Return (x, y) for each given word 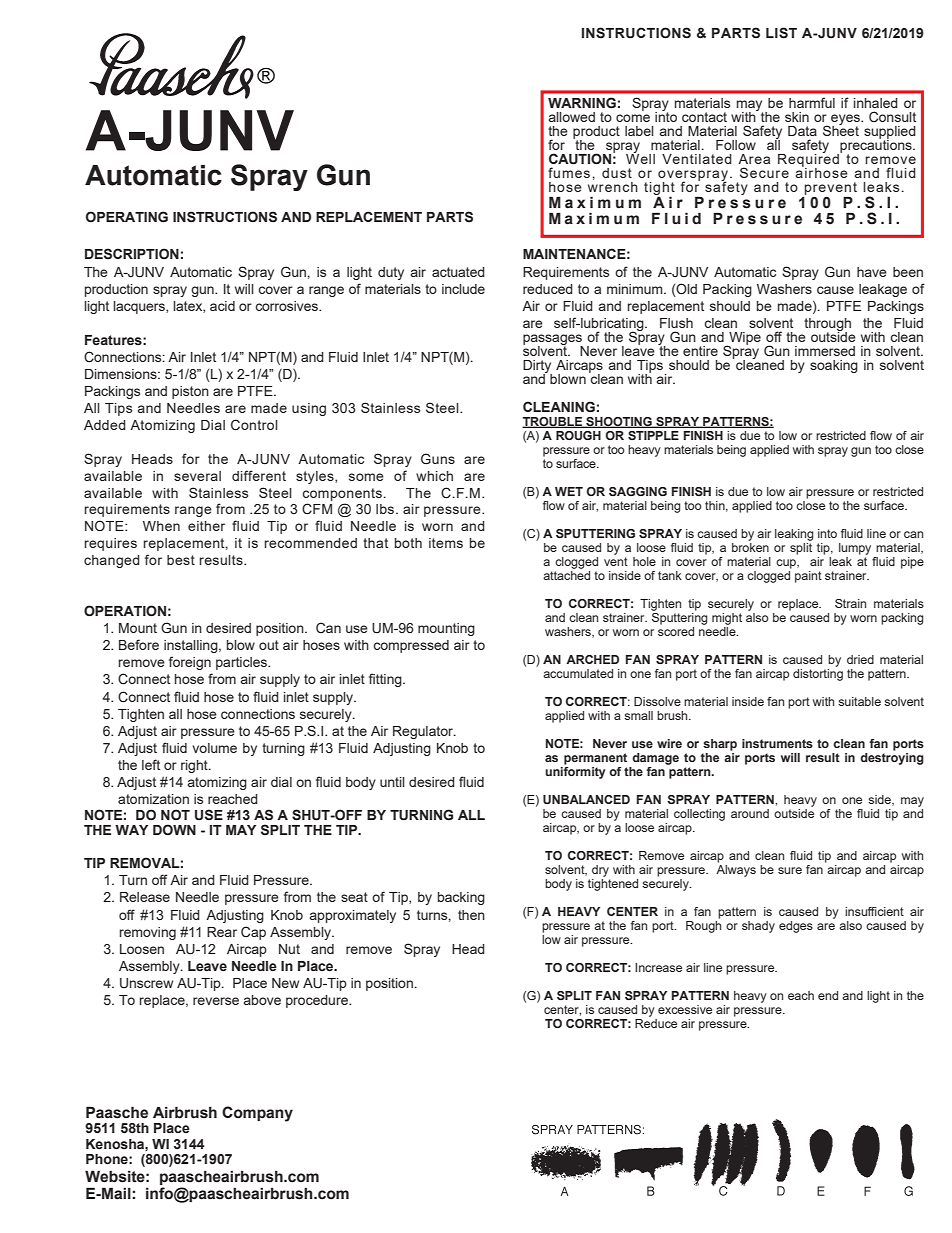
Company (257, 1114)
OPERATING (127, 217)
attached (566, 575)
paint (808, 577)
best (181, 560)
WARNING (582, 103)
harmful (812, 102)
